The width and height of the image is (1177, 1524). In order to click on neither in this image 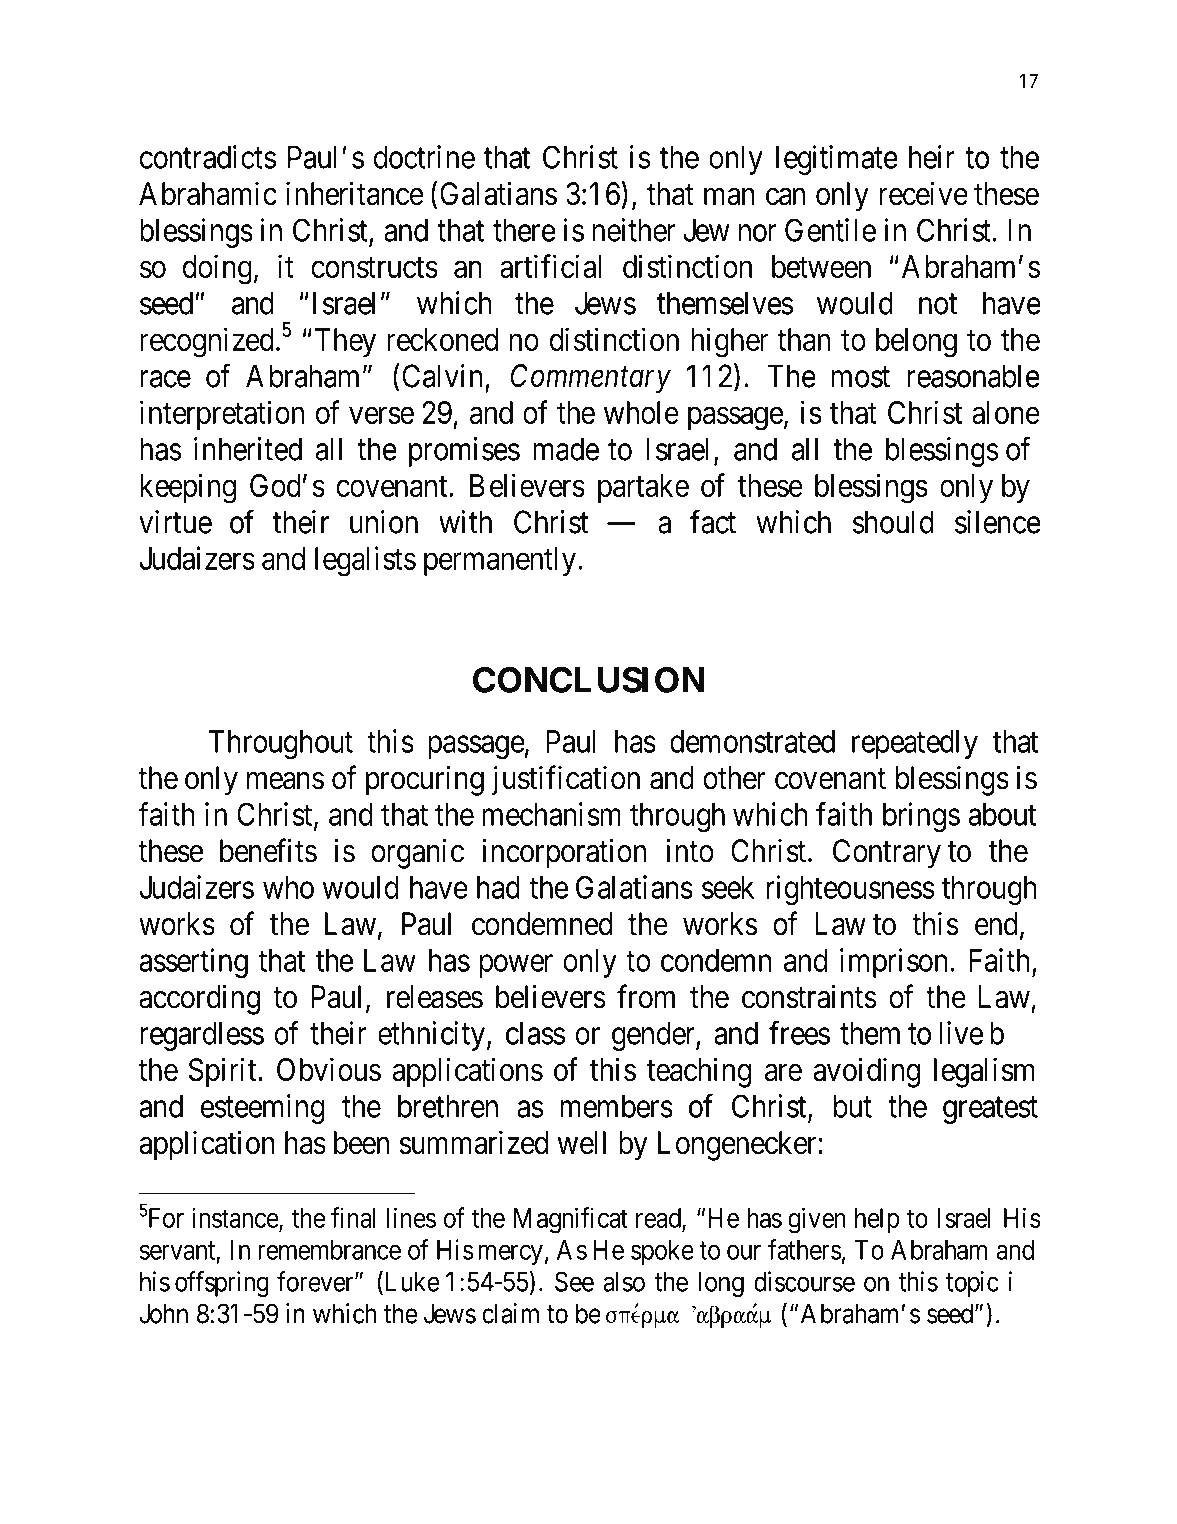, I will do `click(634, 230)`.
